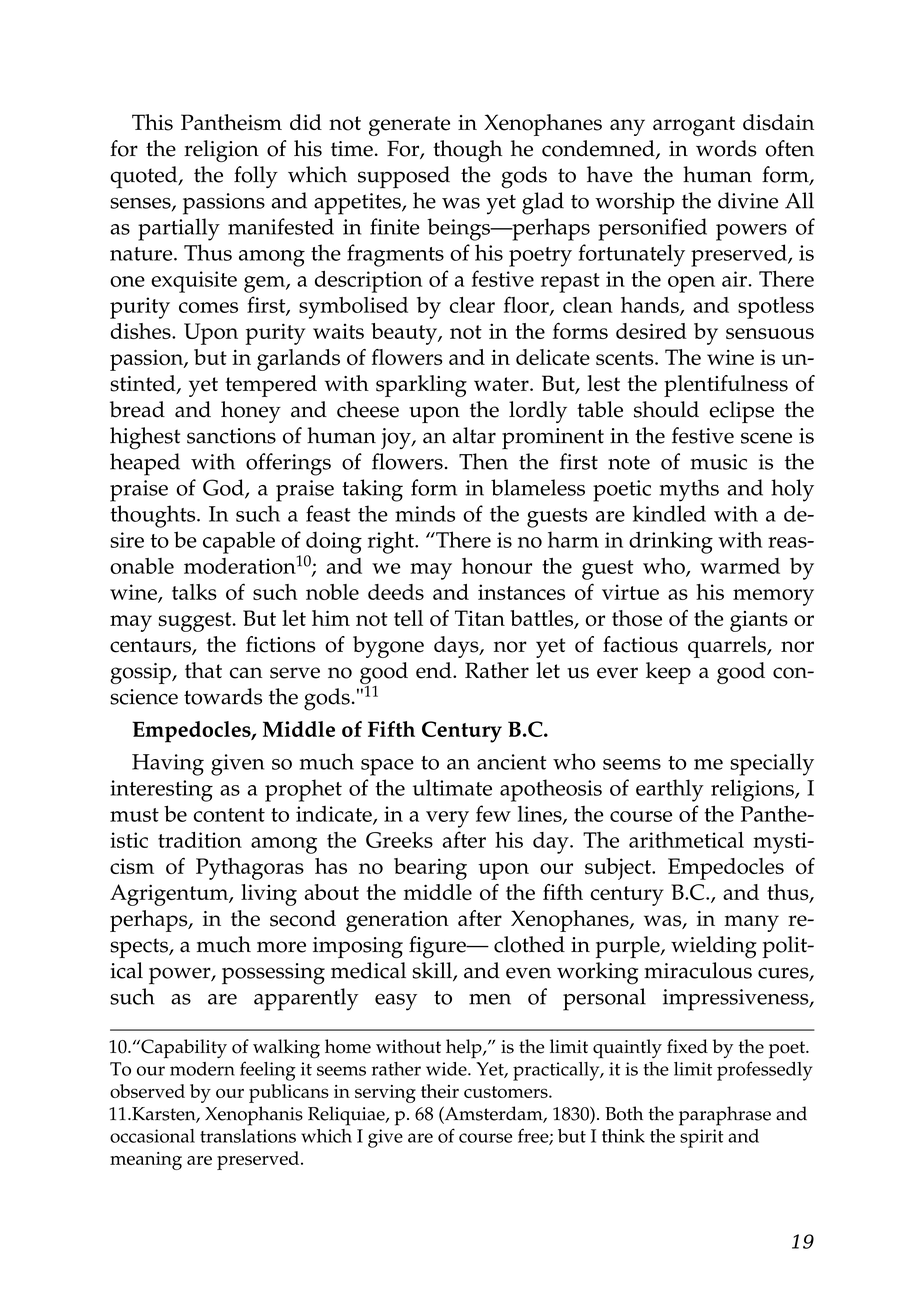 This image has height=1308, width=924. What do you see at coordinates (430, 869) in the image?
I see `bearing` at bounding box center [430, 869].
